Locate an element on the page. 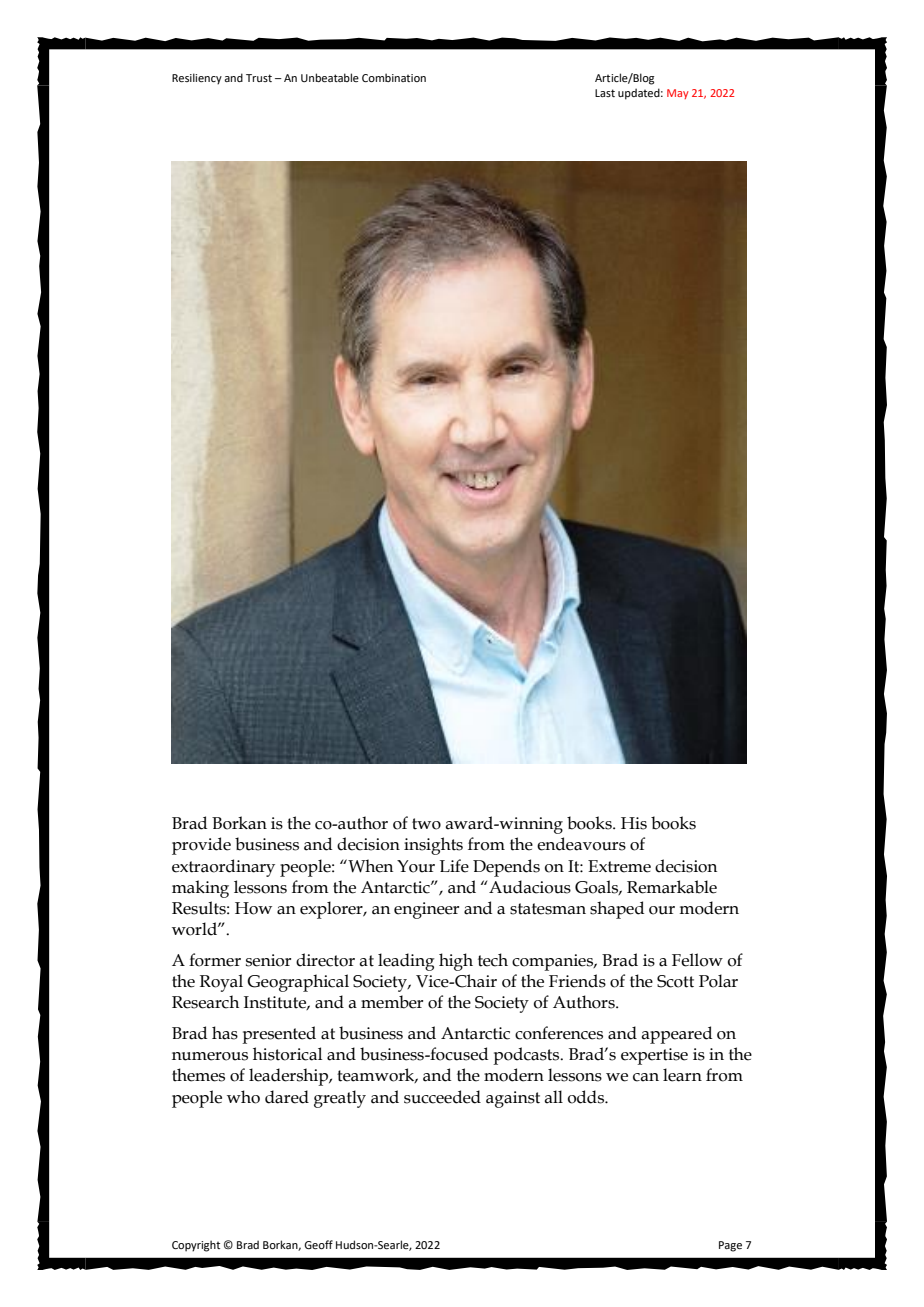 This image has width=924, height=1307. Geoff is located at coordinates (318, 1244).
